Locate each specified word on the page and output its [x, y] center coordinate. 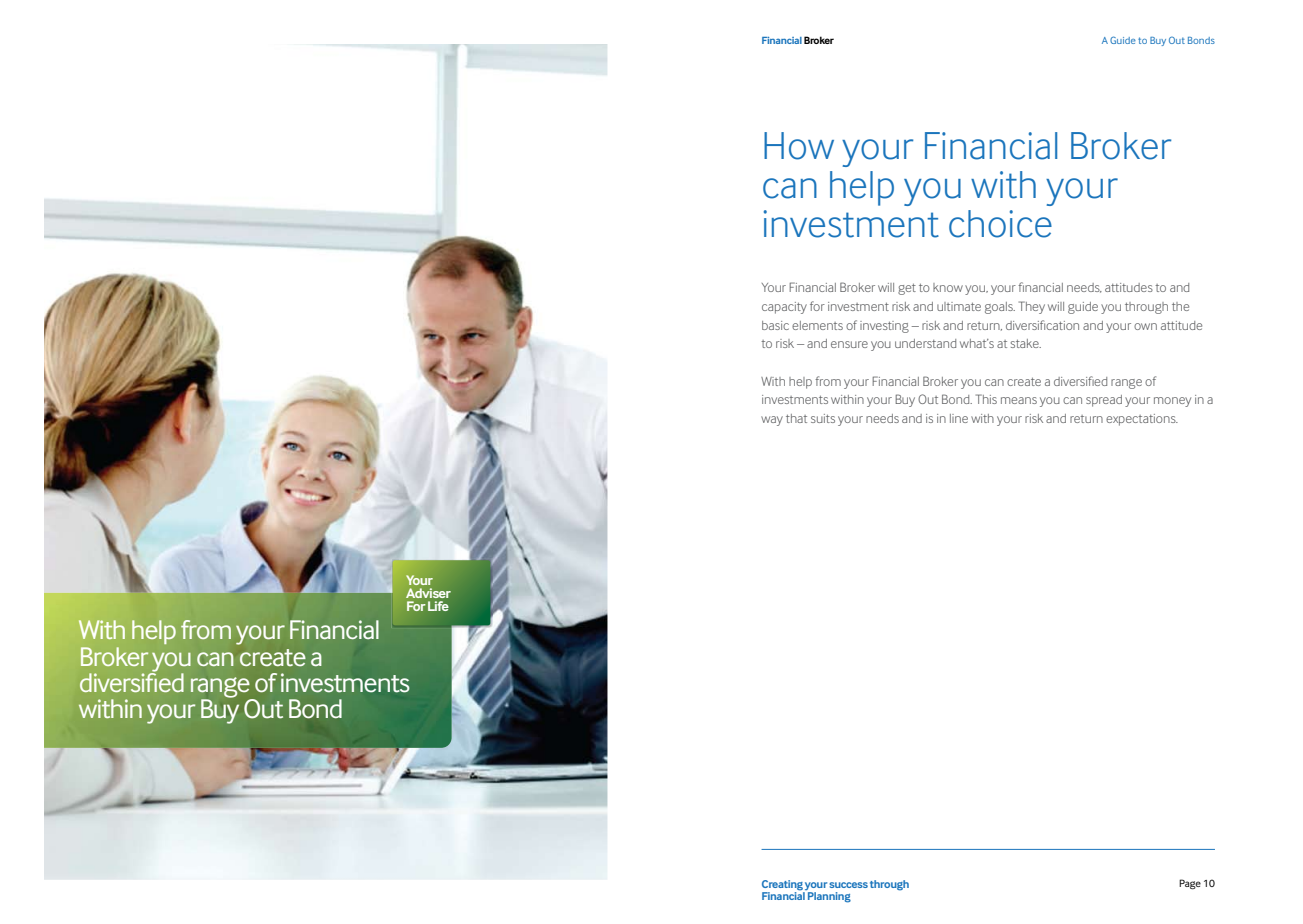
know [948, 287]
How [799, 146]
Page [1190, 884]
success [848, 885]
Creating [783, 886]
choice [1000, 224]
